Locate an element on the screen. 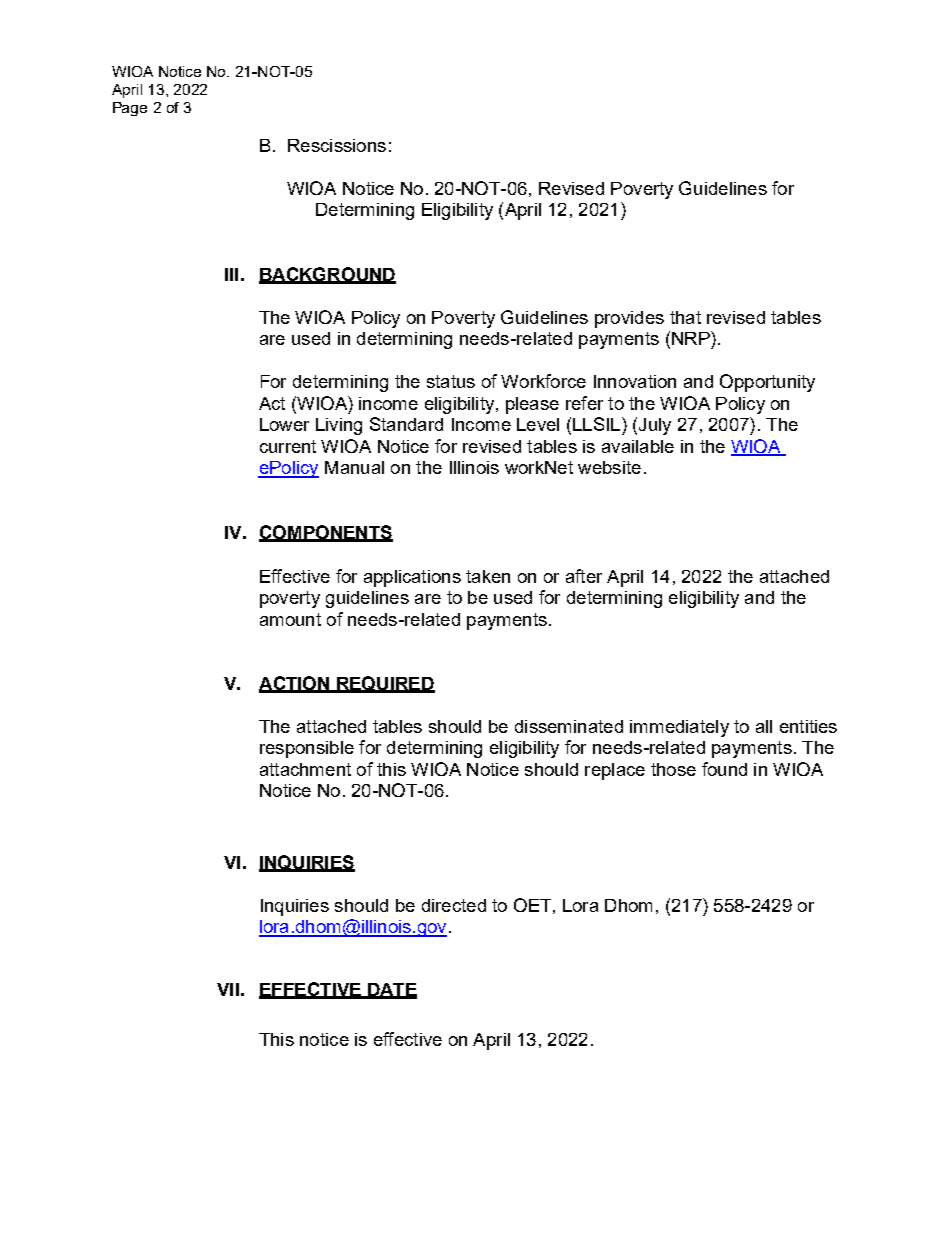  after is located at coordinates (584, 576).
